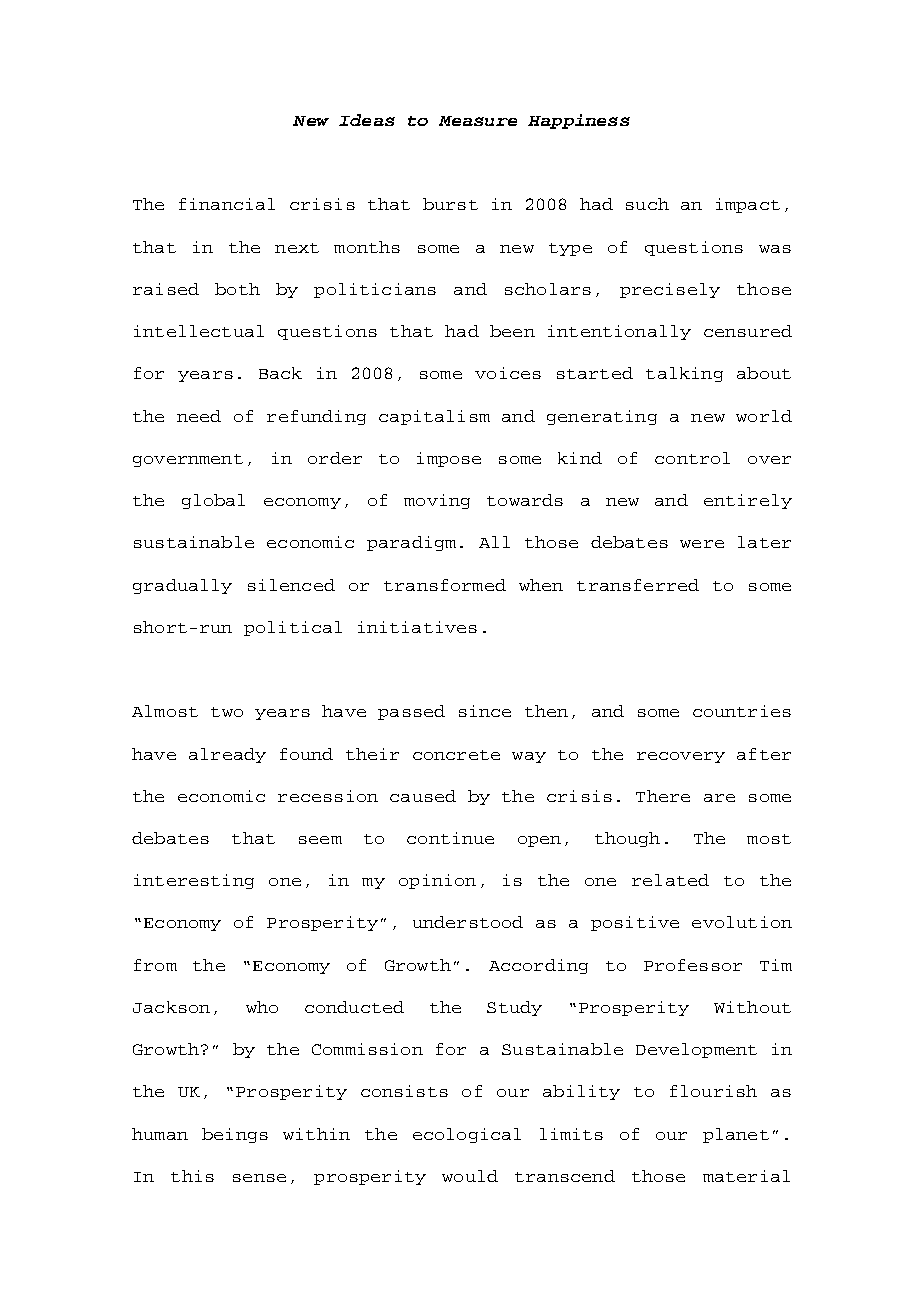  I want to click on capitalism, so click(434, 417).
